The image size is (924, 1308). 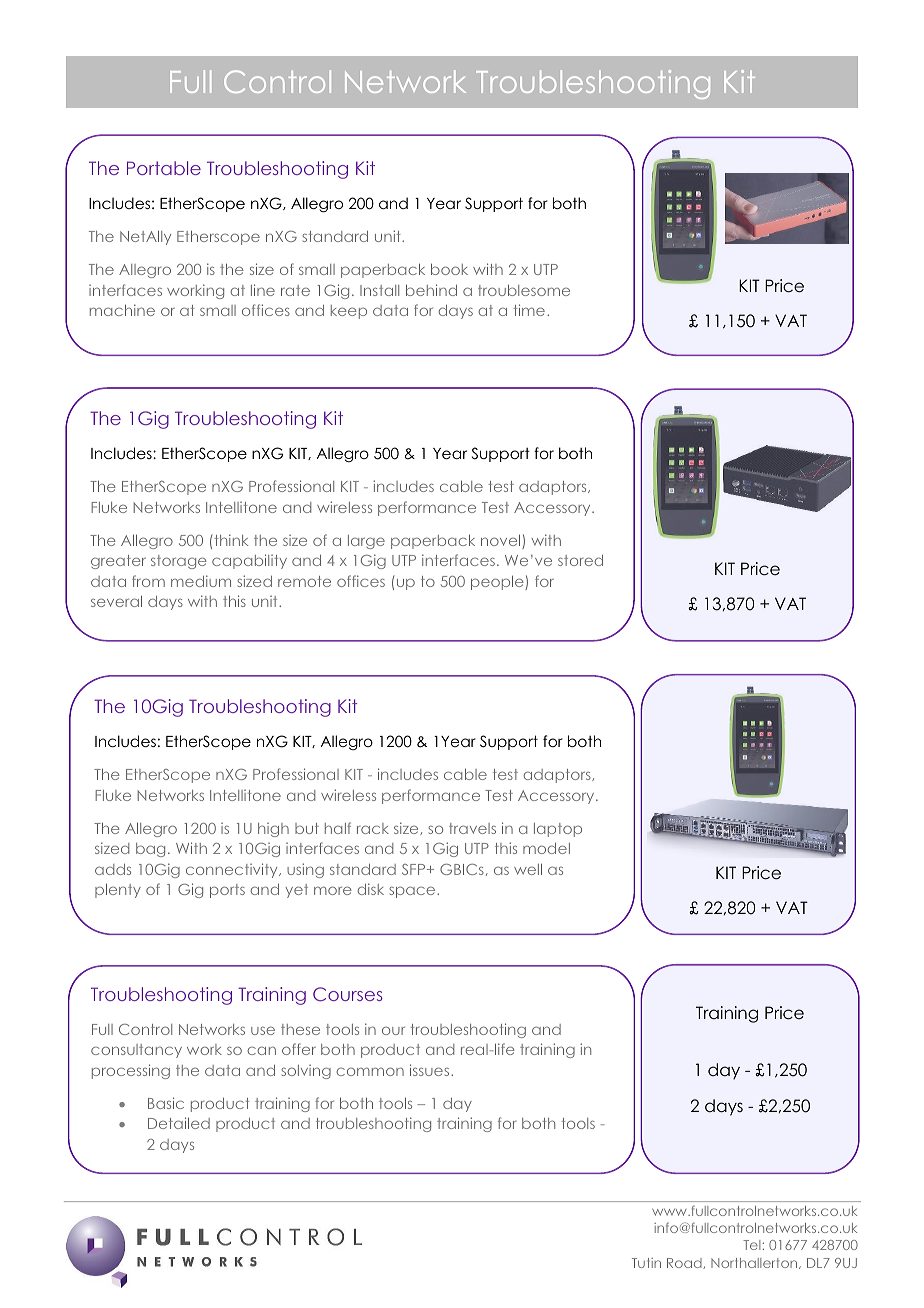 I want to click on rack, so click(x=373, y=828).
